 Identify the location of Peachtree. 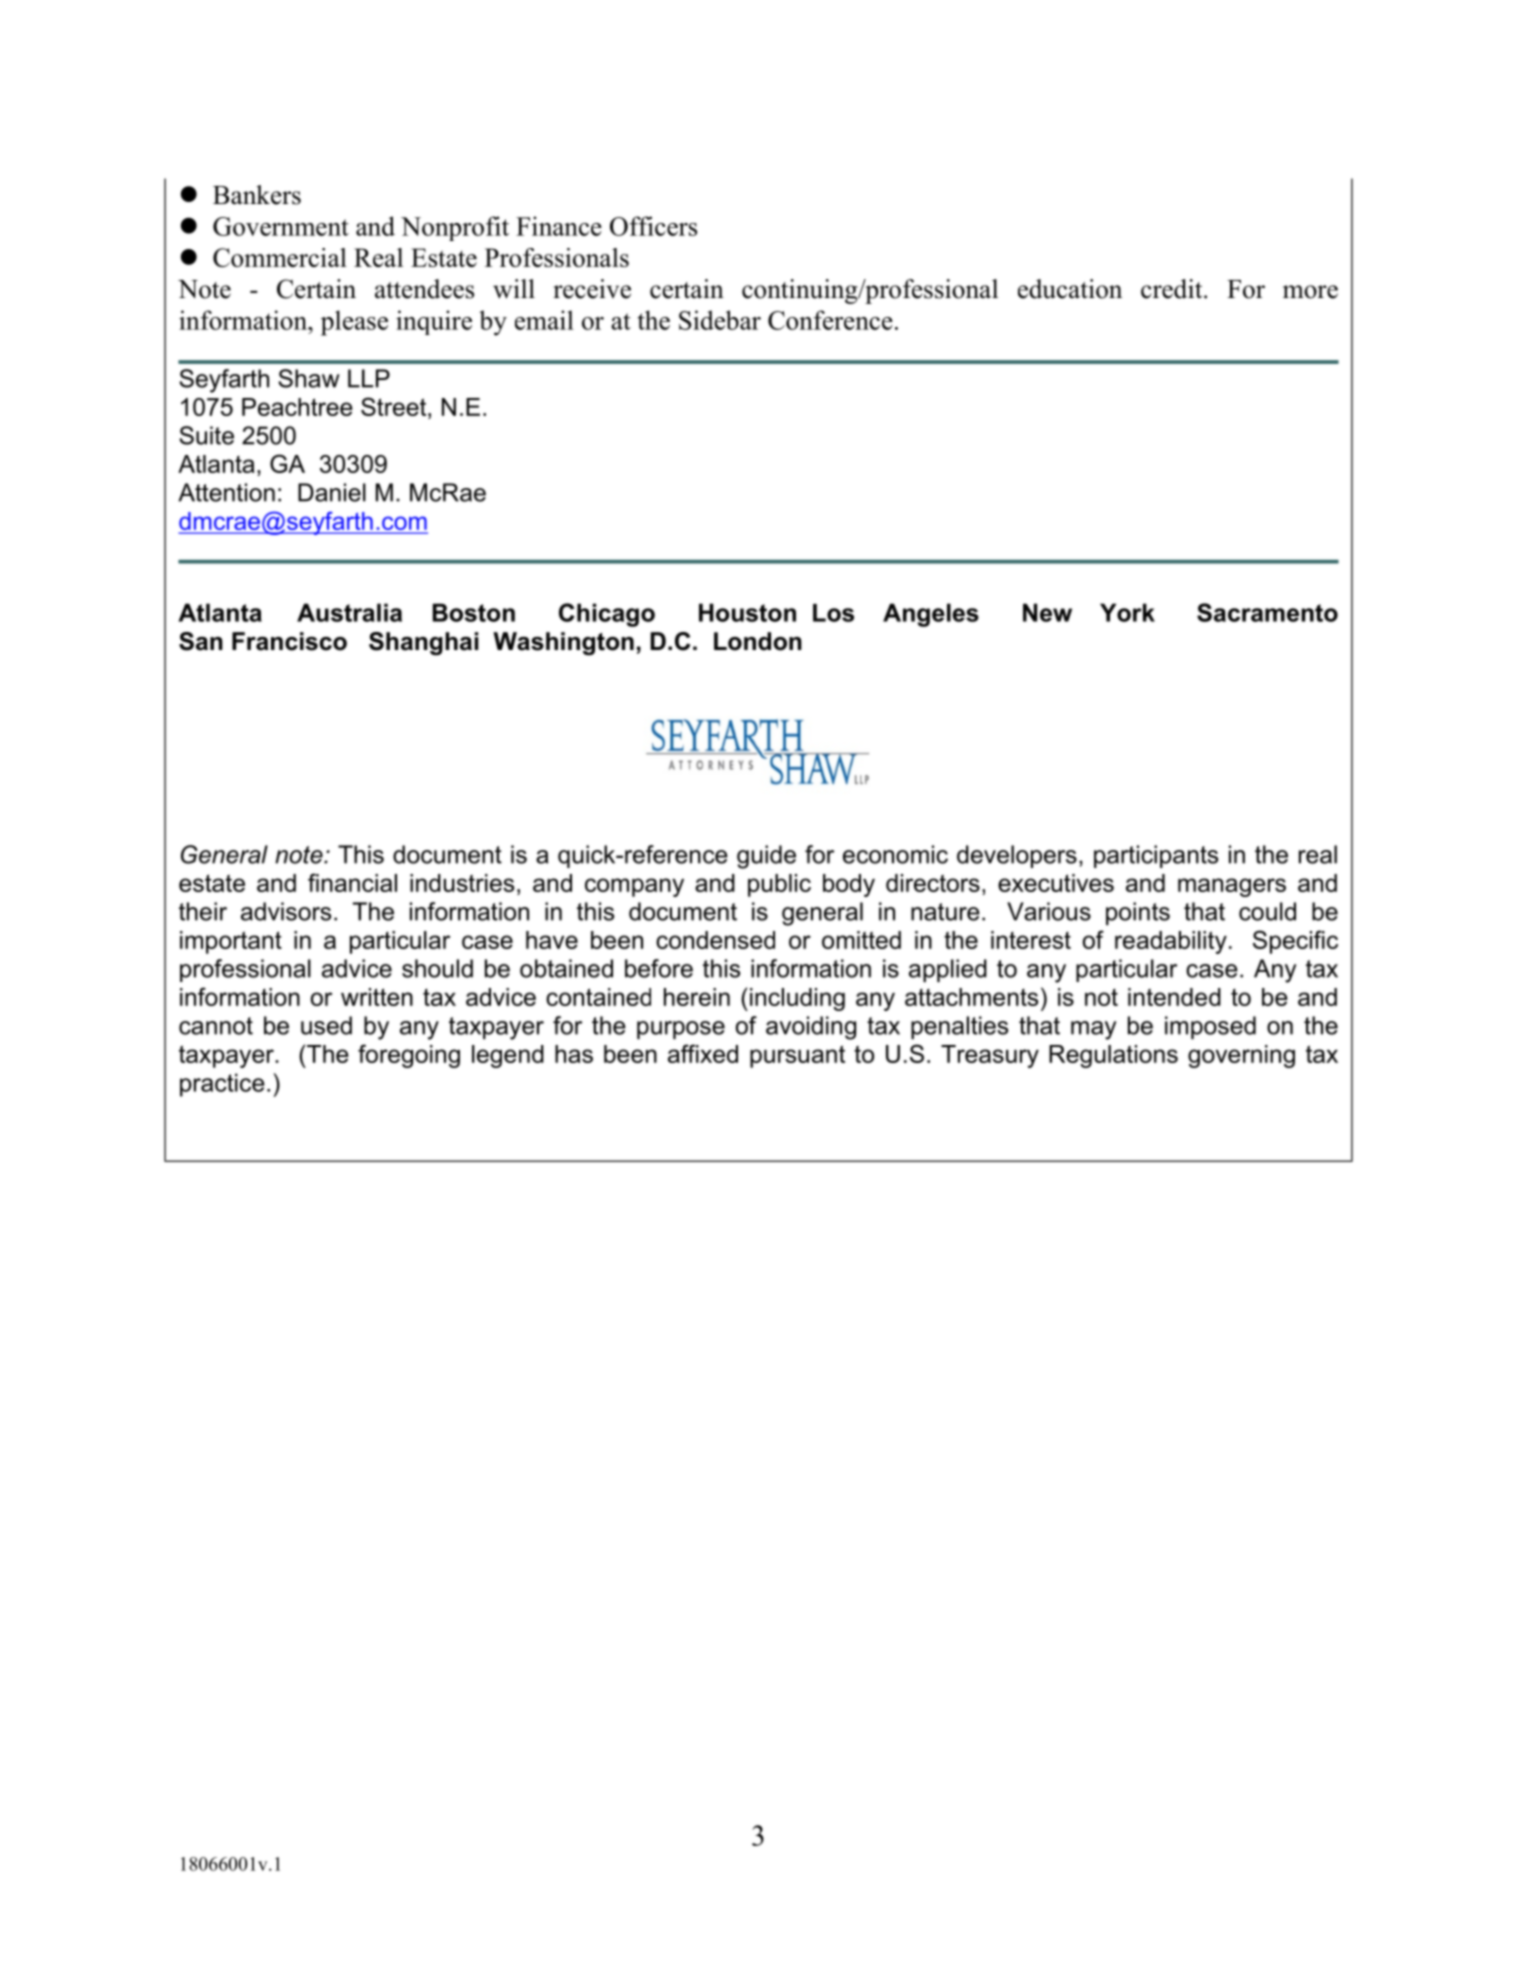
(297, 407).
